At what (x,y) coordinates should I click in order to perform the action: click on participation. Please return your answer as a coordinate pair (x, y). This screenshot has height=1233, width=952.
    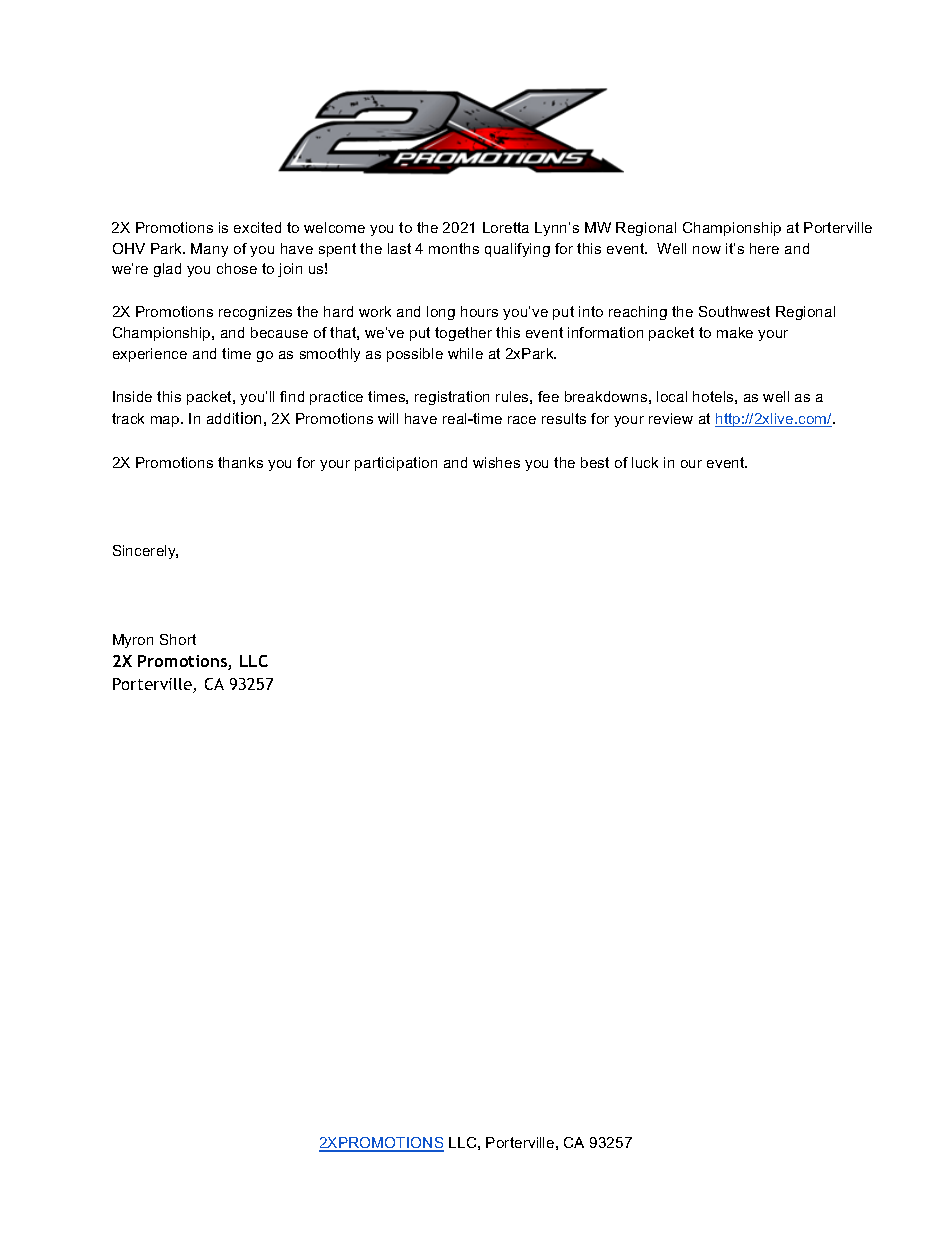
    Looking at the image, I should click on (396, 464).
